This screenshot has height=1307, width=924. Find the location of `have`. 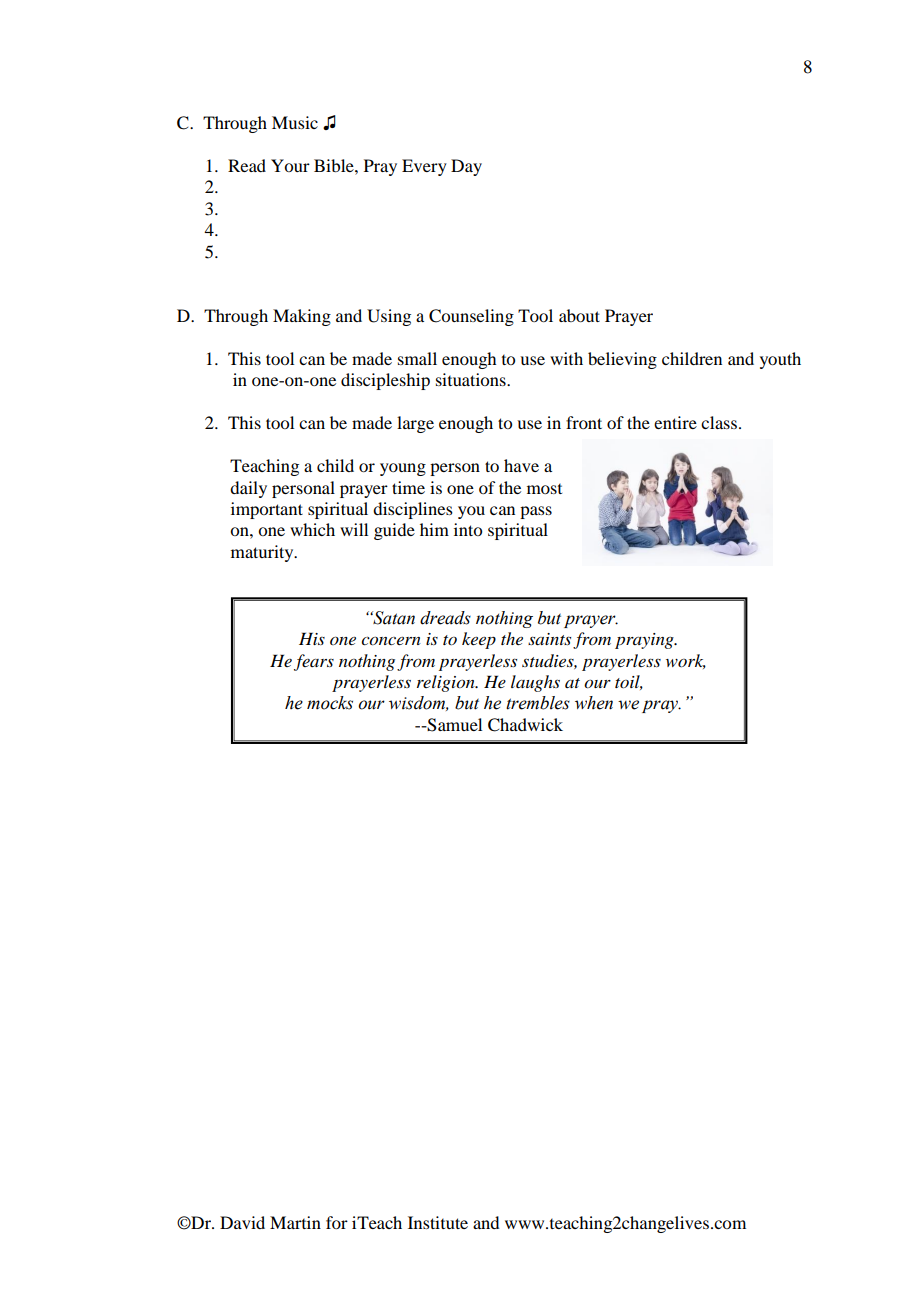

have is located at coordinates (521, 465).
